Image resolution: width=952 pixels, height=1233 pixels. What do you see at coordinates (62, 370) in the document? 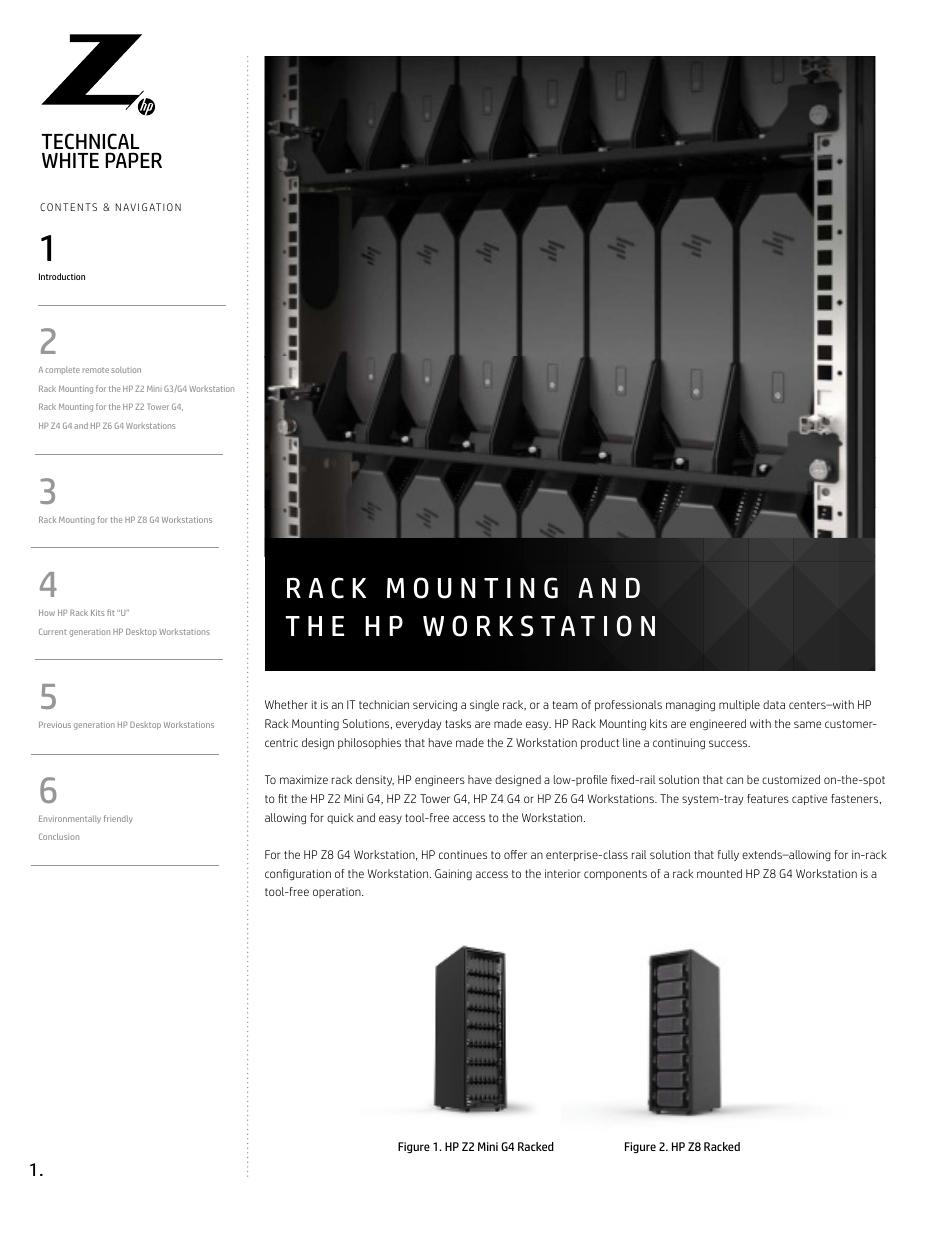
I see `complete` at bounding box center [62, 370].
